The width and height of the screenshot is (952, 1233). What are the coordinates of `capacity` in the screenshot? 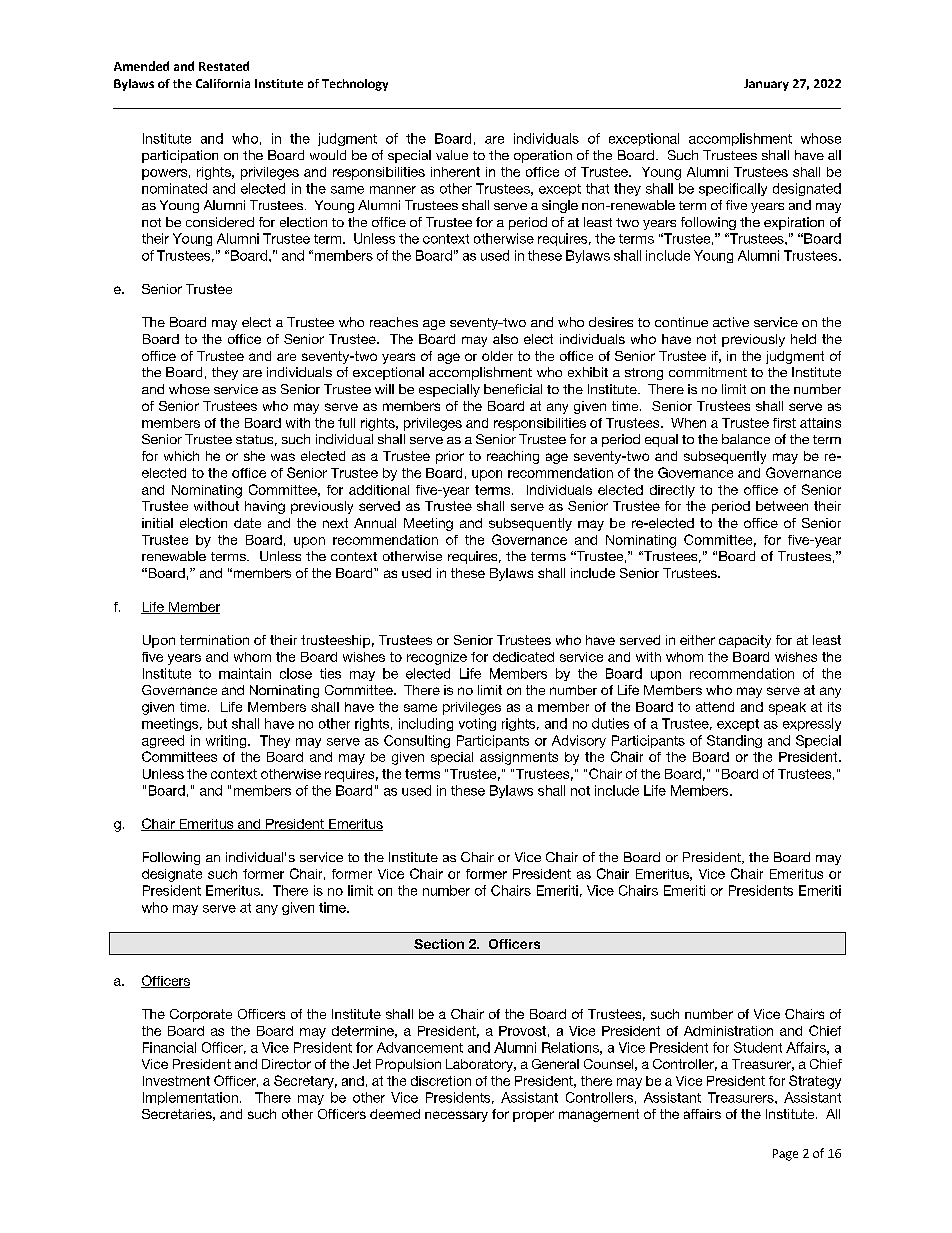 It's located at (745, 641).
